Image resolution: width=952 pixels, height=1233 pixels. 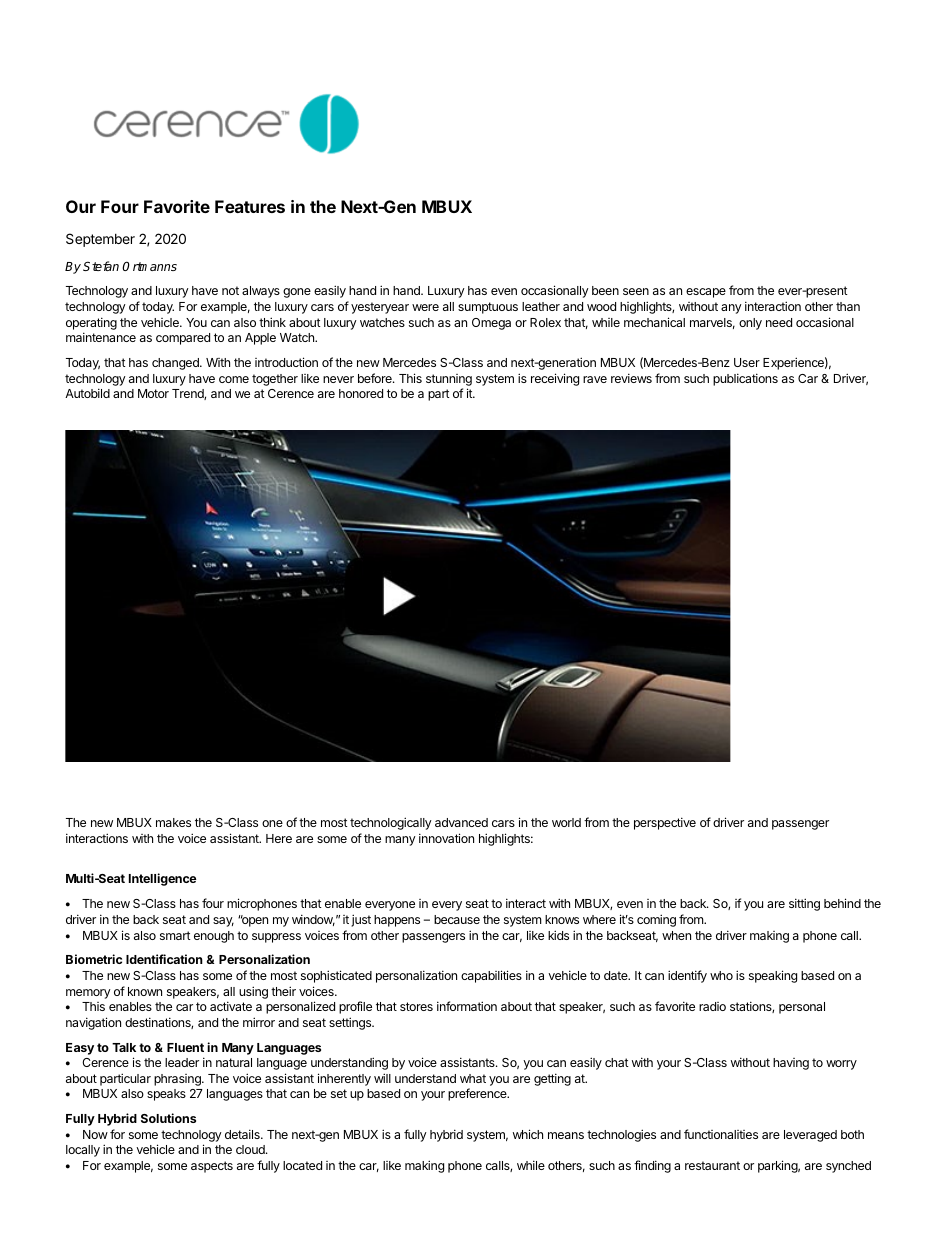 I want to click on perspective, so click(x=665, y=823).
